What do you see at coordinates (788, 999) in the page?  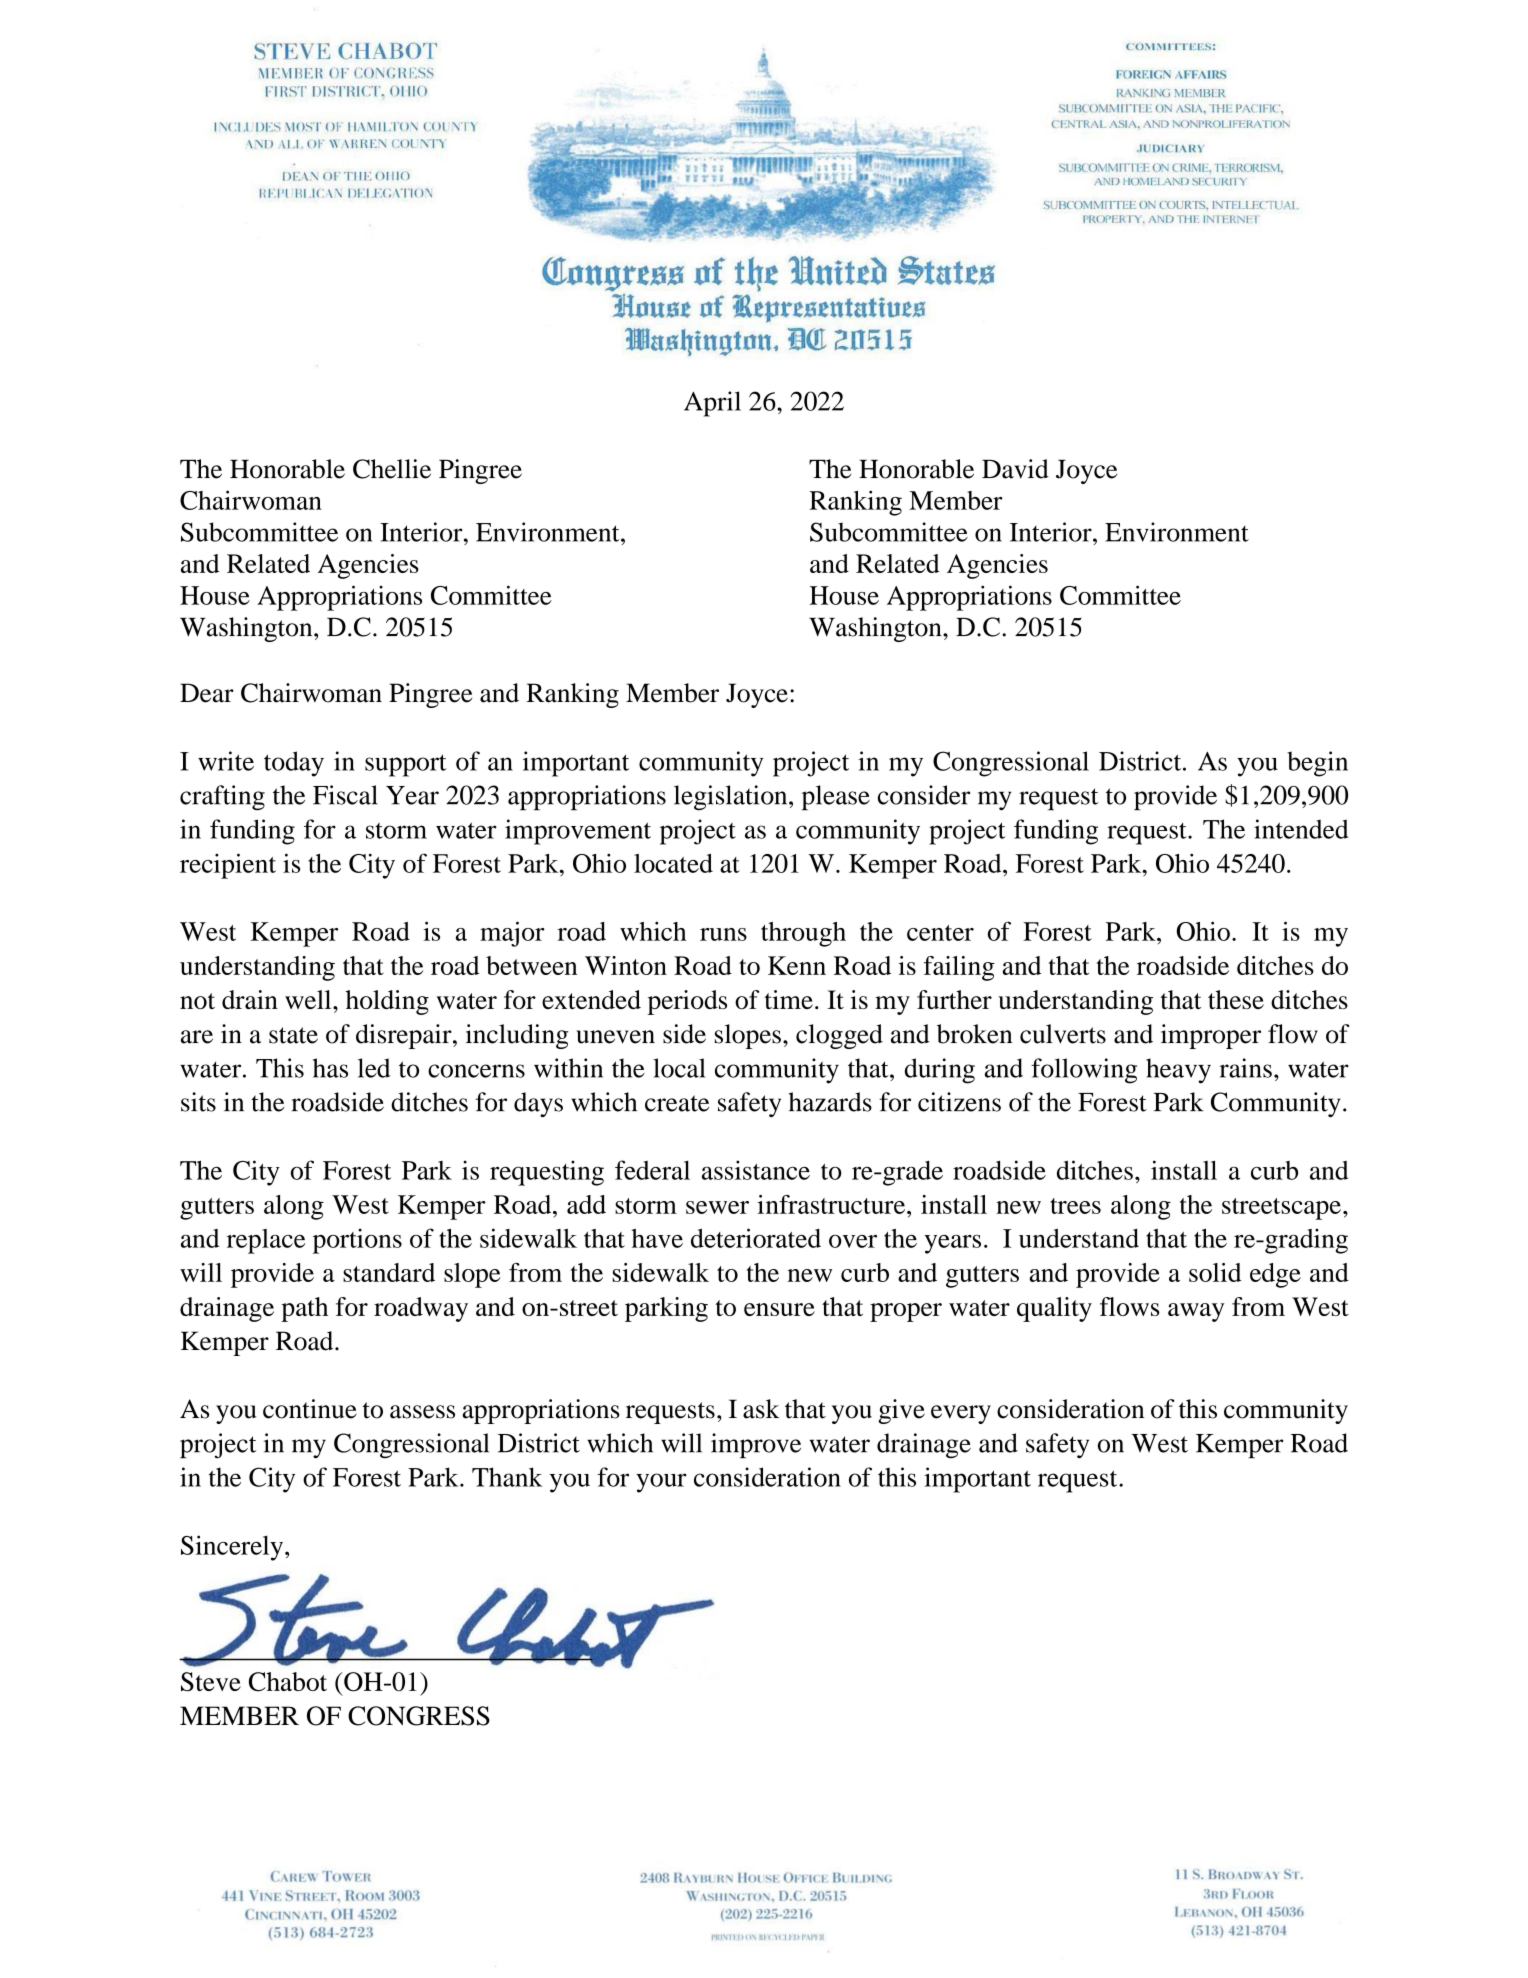 I see `time` at bounding box center [788, 999].
